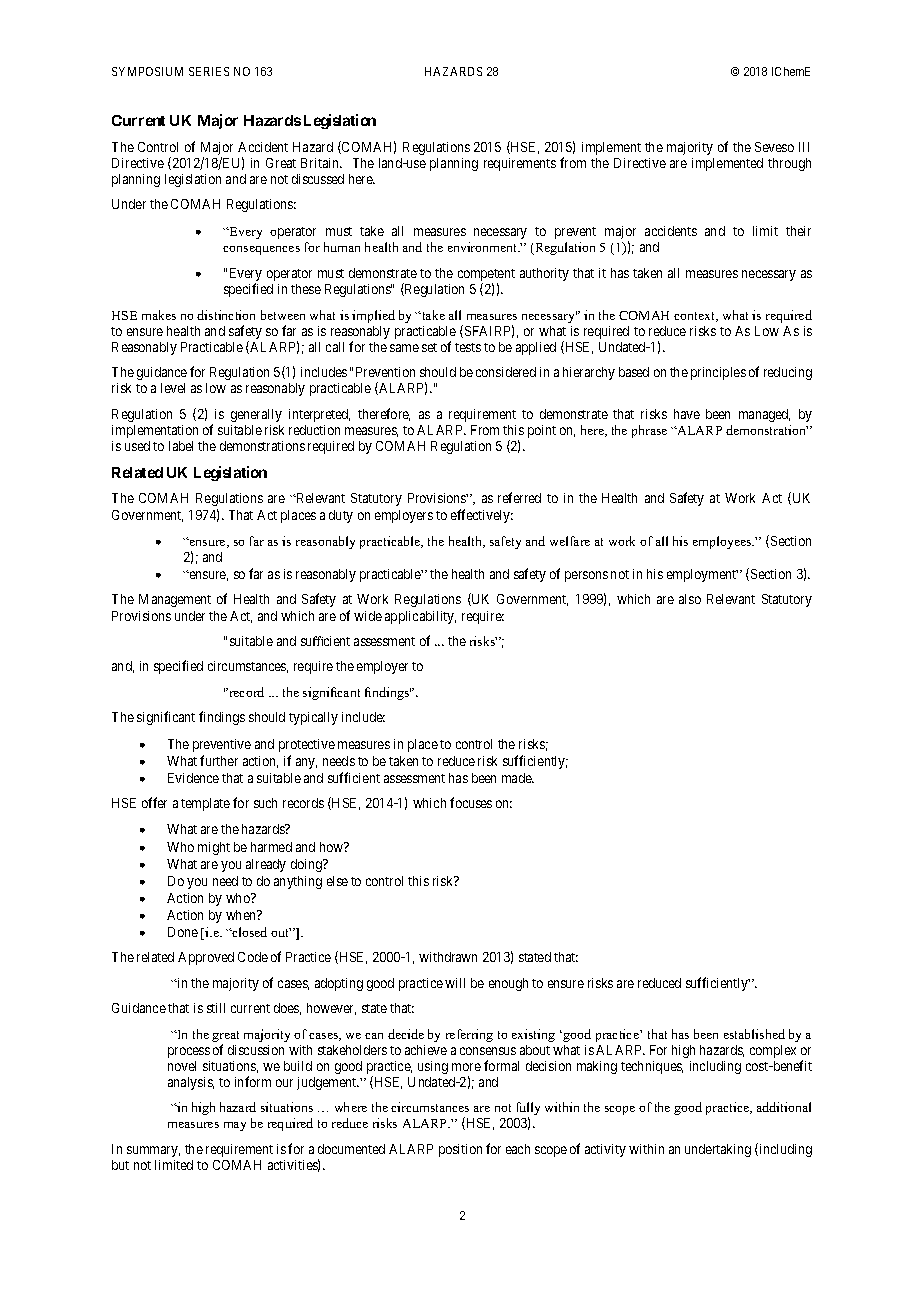 The width and height of the screenshot is (924, 1308). Describe the element at coordinates (181, 446) in the screenshot. I see `label` at that location.
